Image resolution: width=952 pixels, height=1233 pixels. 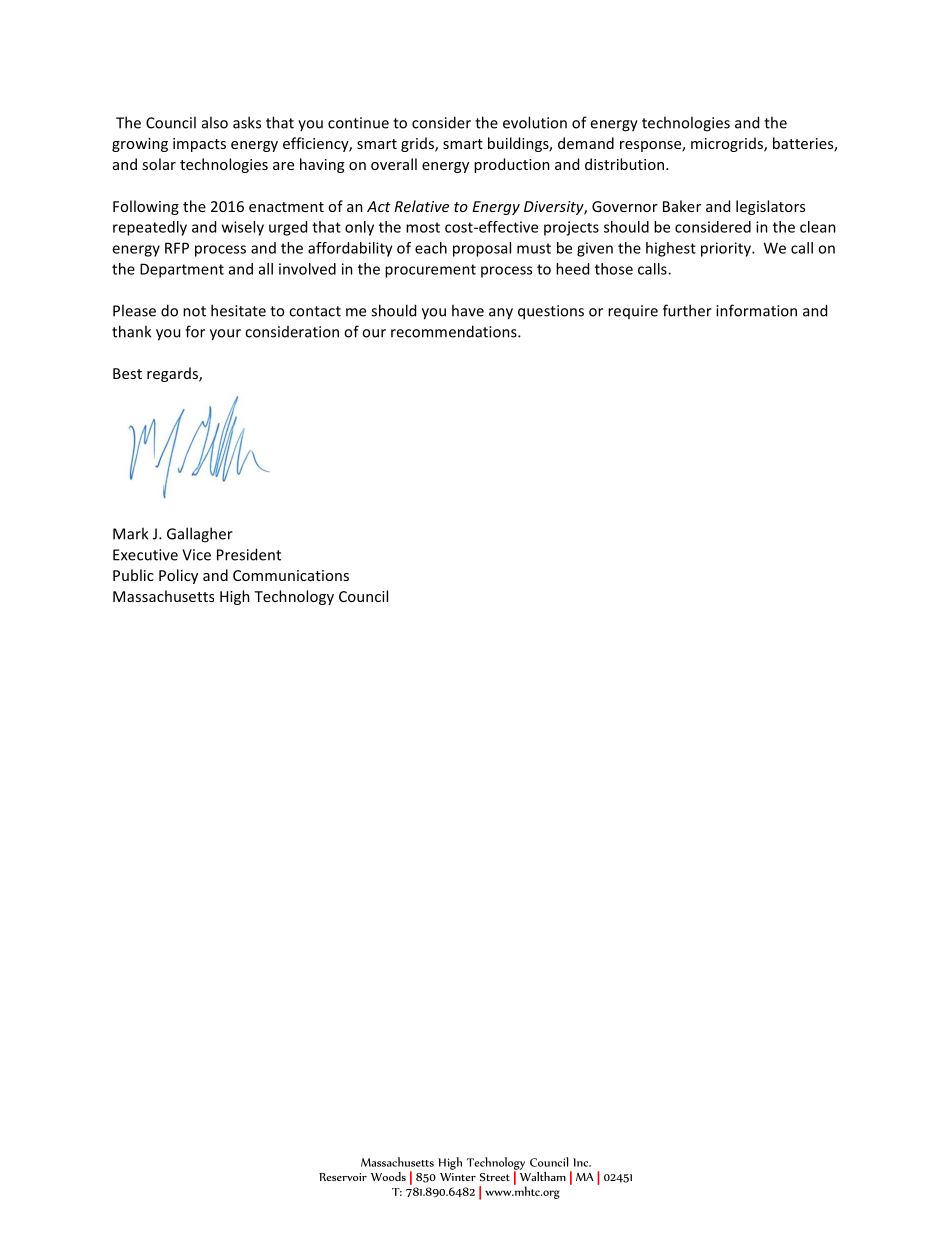 I want to click on information, so click(x=756, y=310).
